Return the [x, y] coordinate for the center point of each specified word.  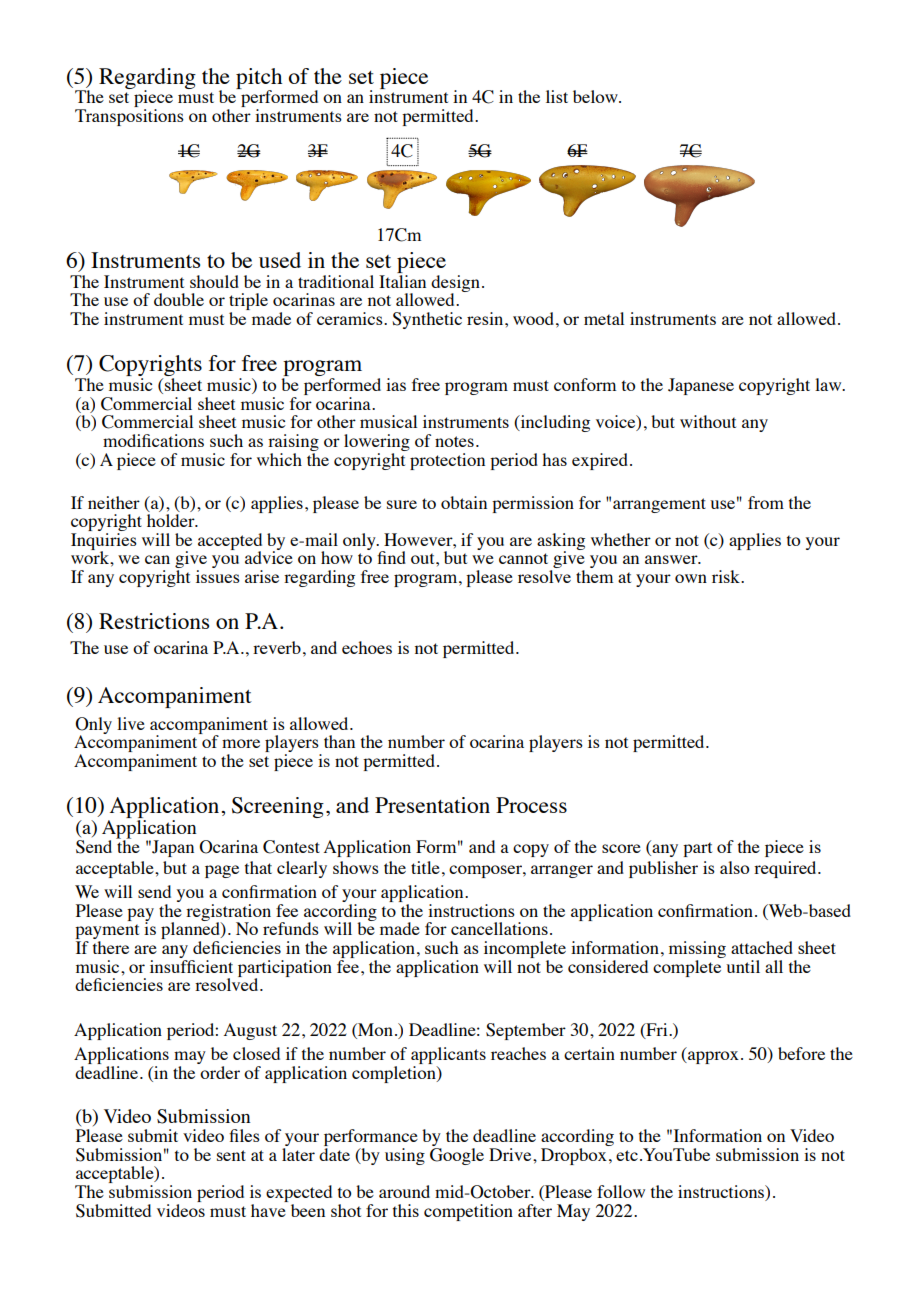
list [557, 96]
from [766, 502]
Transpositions [129, 117]
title [425, 867]
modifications [153, 440]
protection [447, 461]
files [244, 1135]
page [222, 871]
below [596, 96]
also [734, 867]
